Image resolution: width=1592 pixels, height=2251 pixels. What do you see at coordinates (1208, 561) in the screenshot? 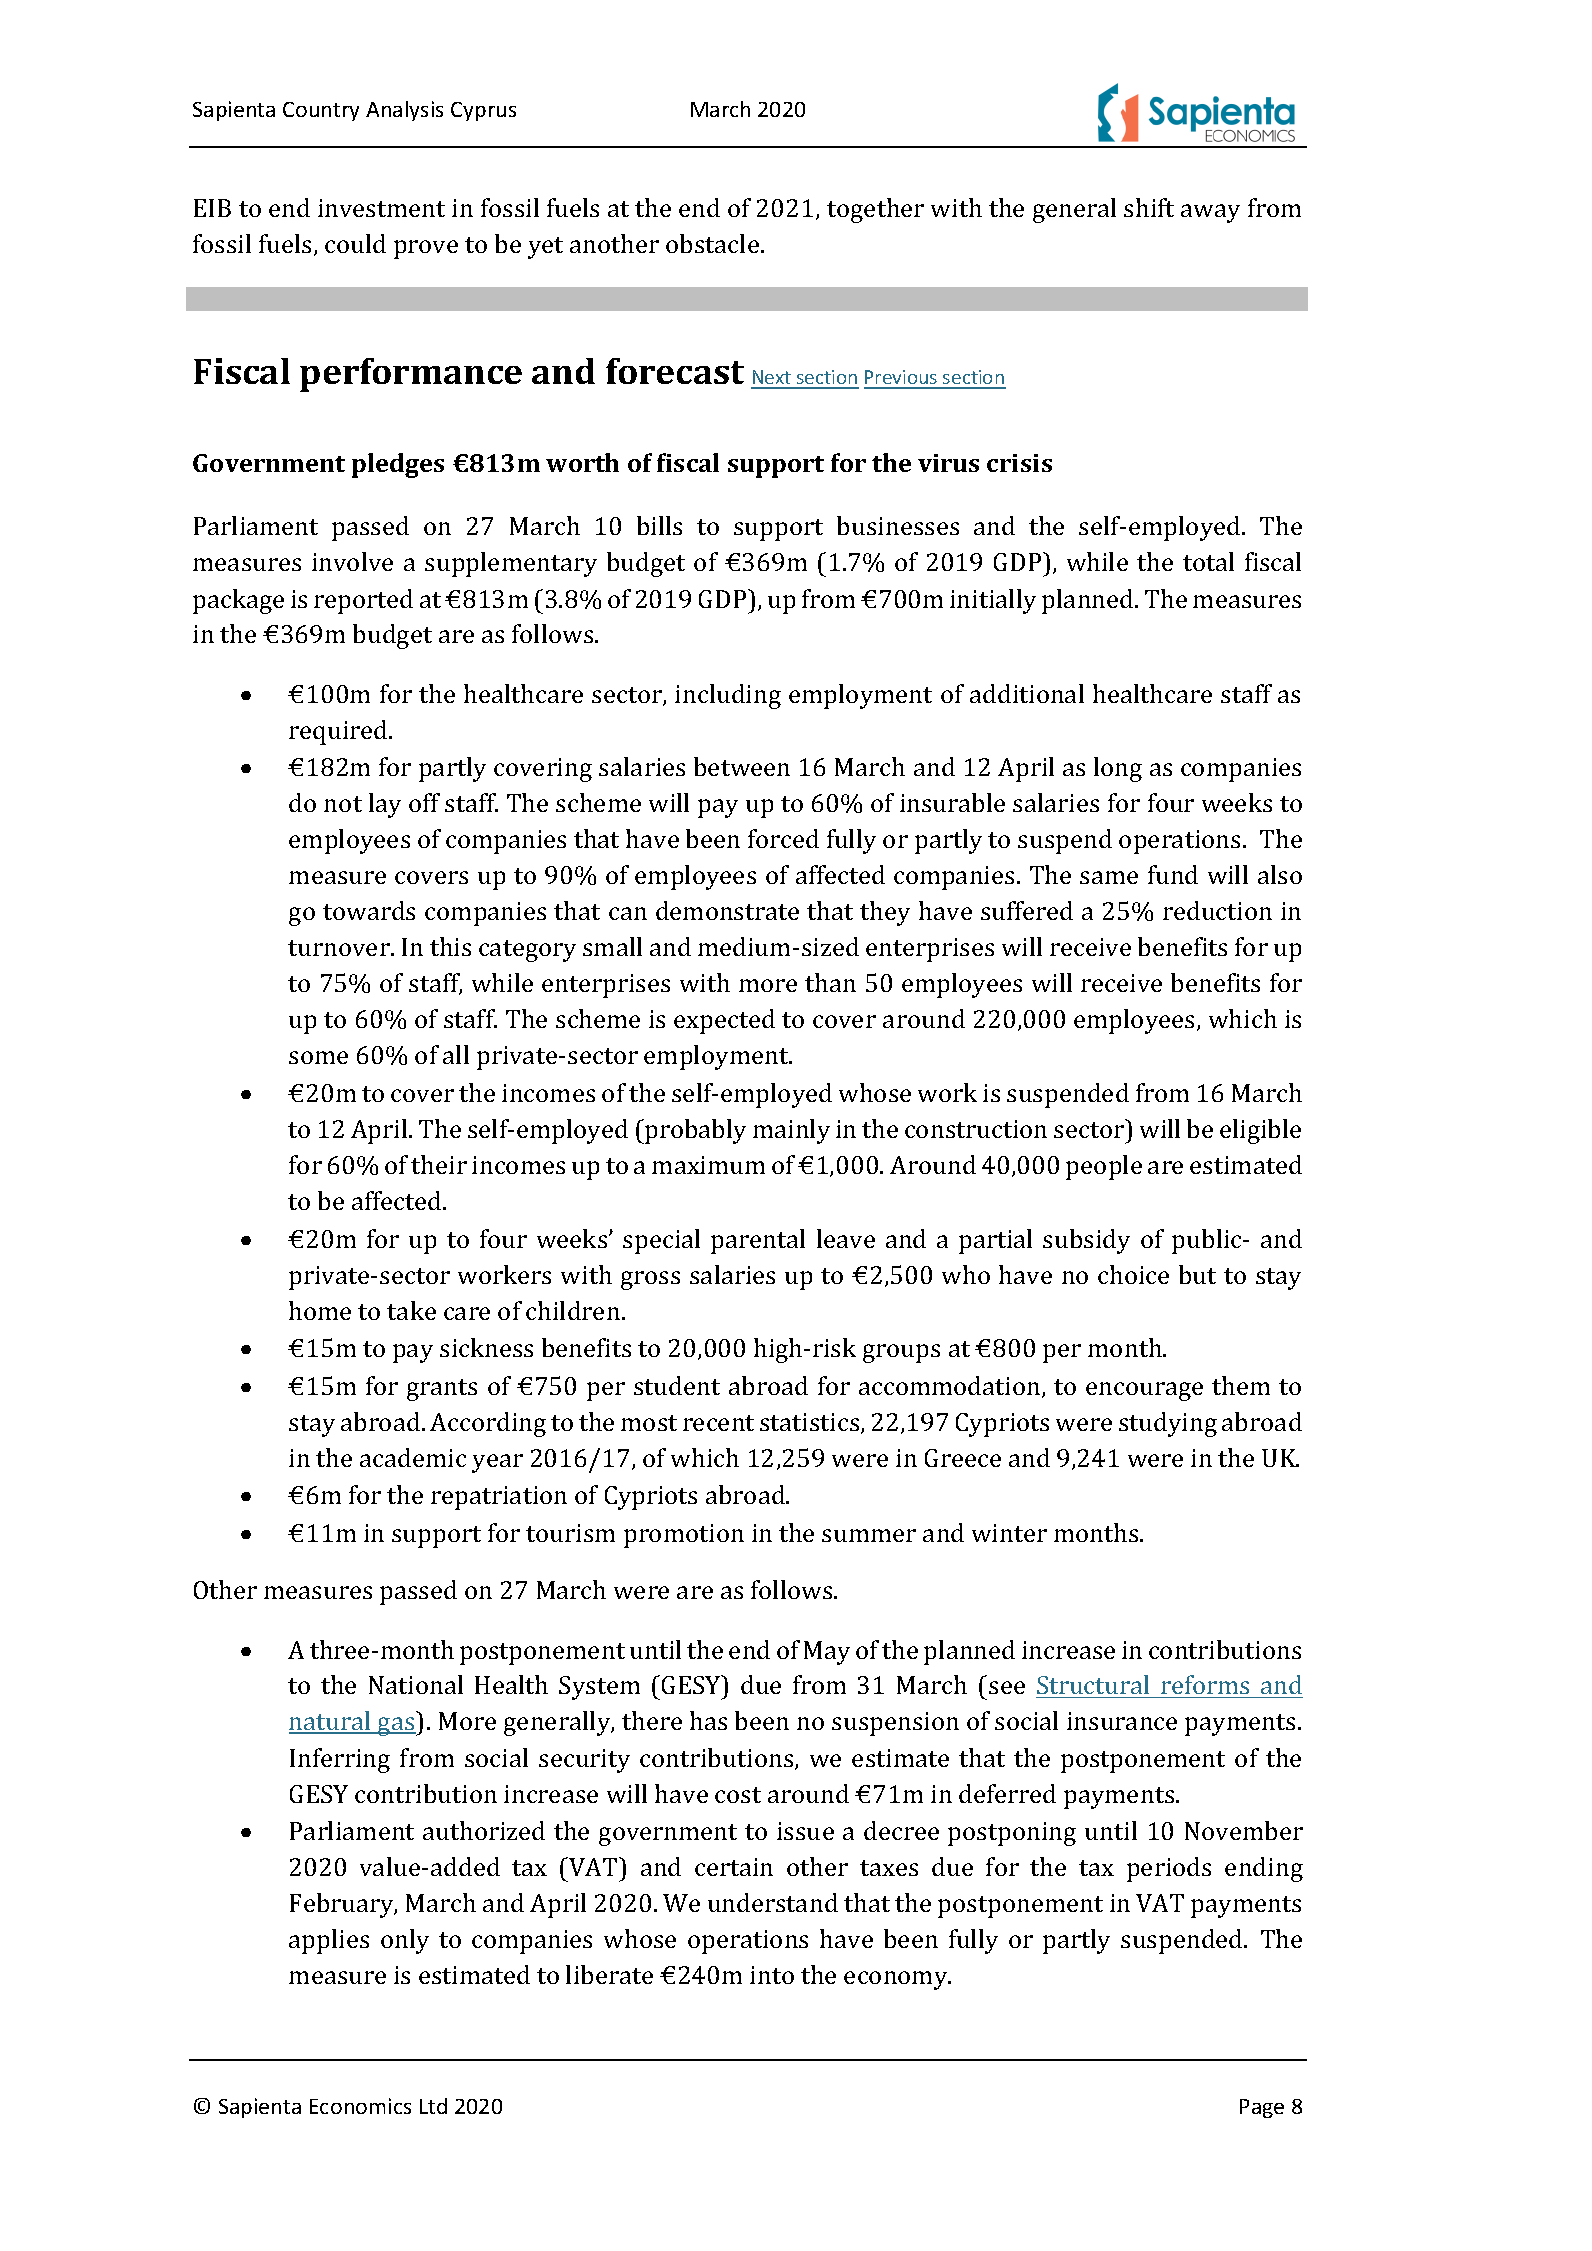
I see `total` at bounding box center [1208, 561].
